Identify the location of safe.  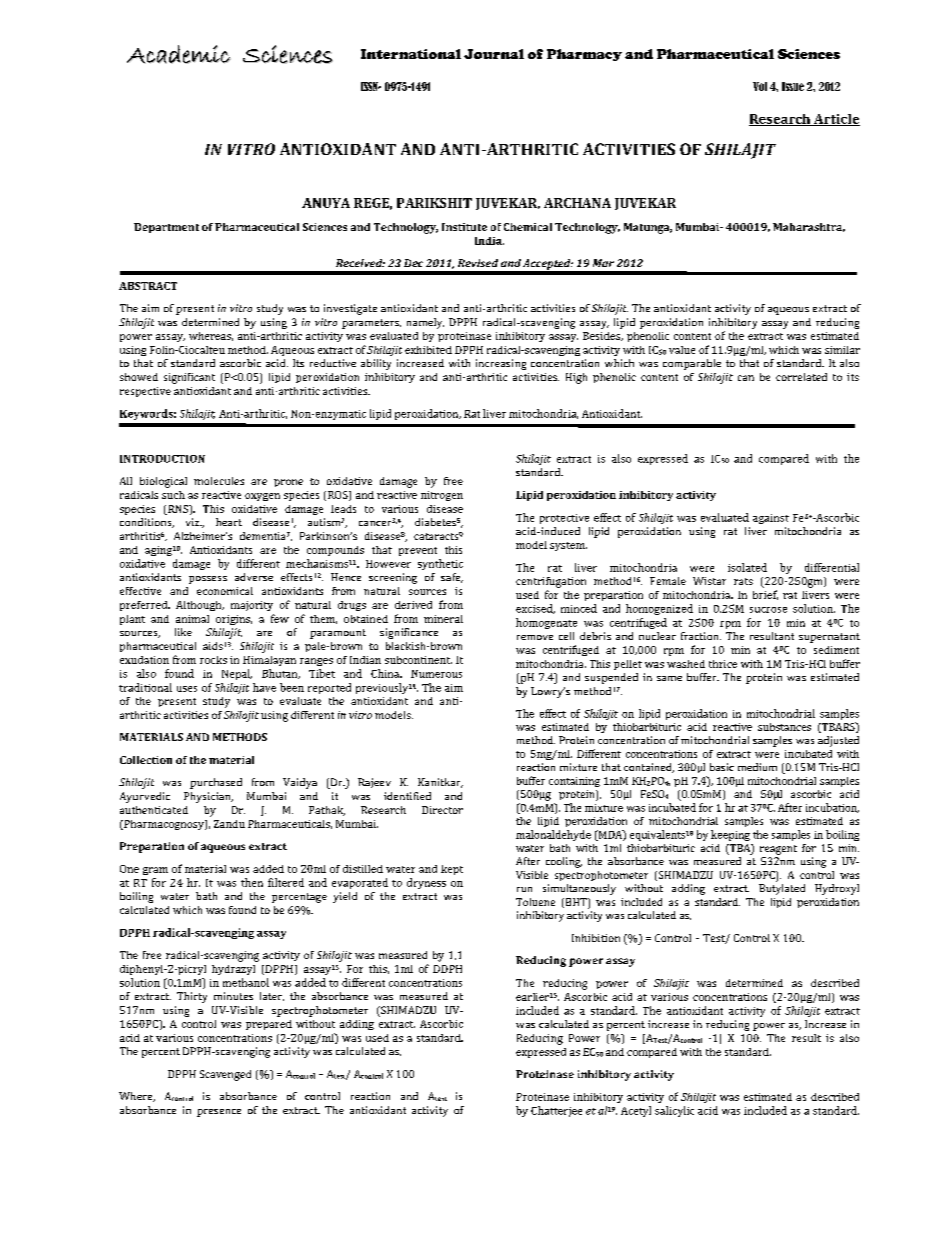
(452, 578).
